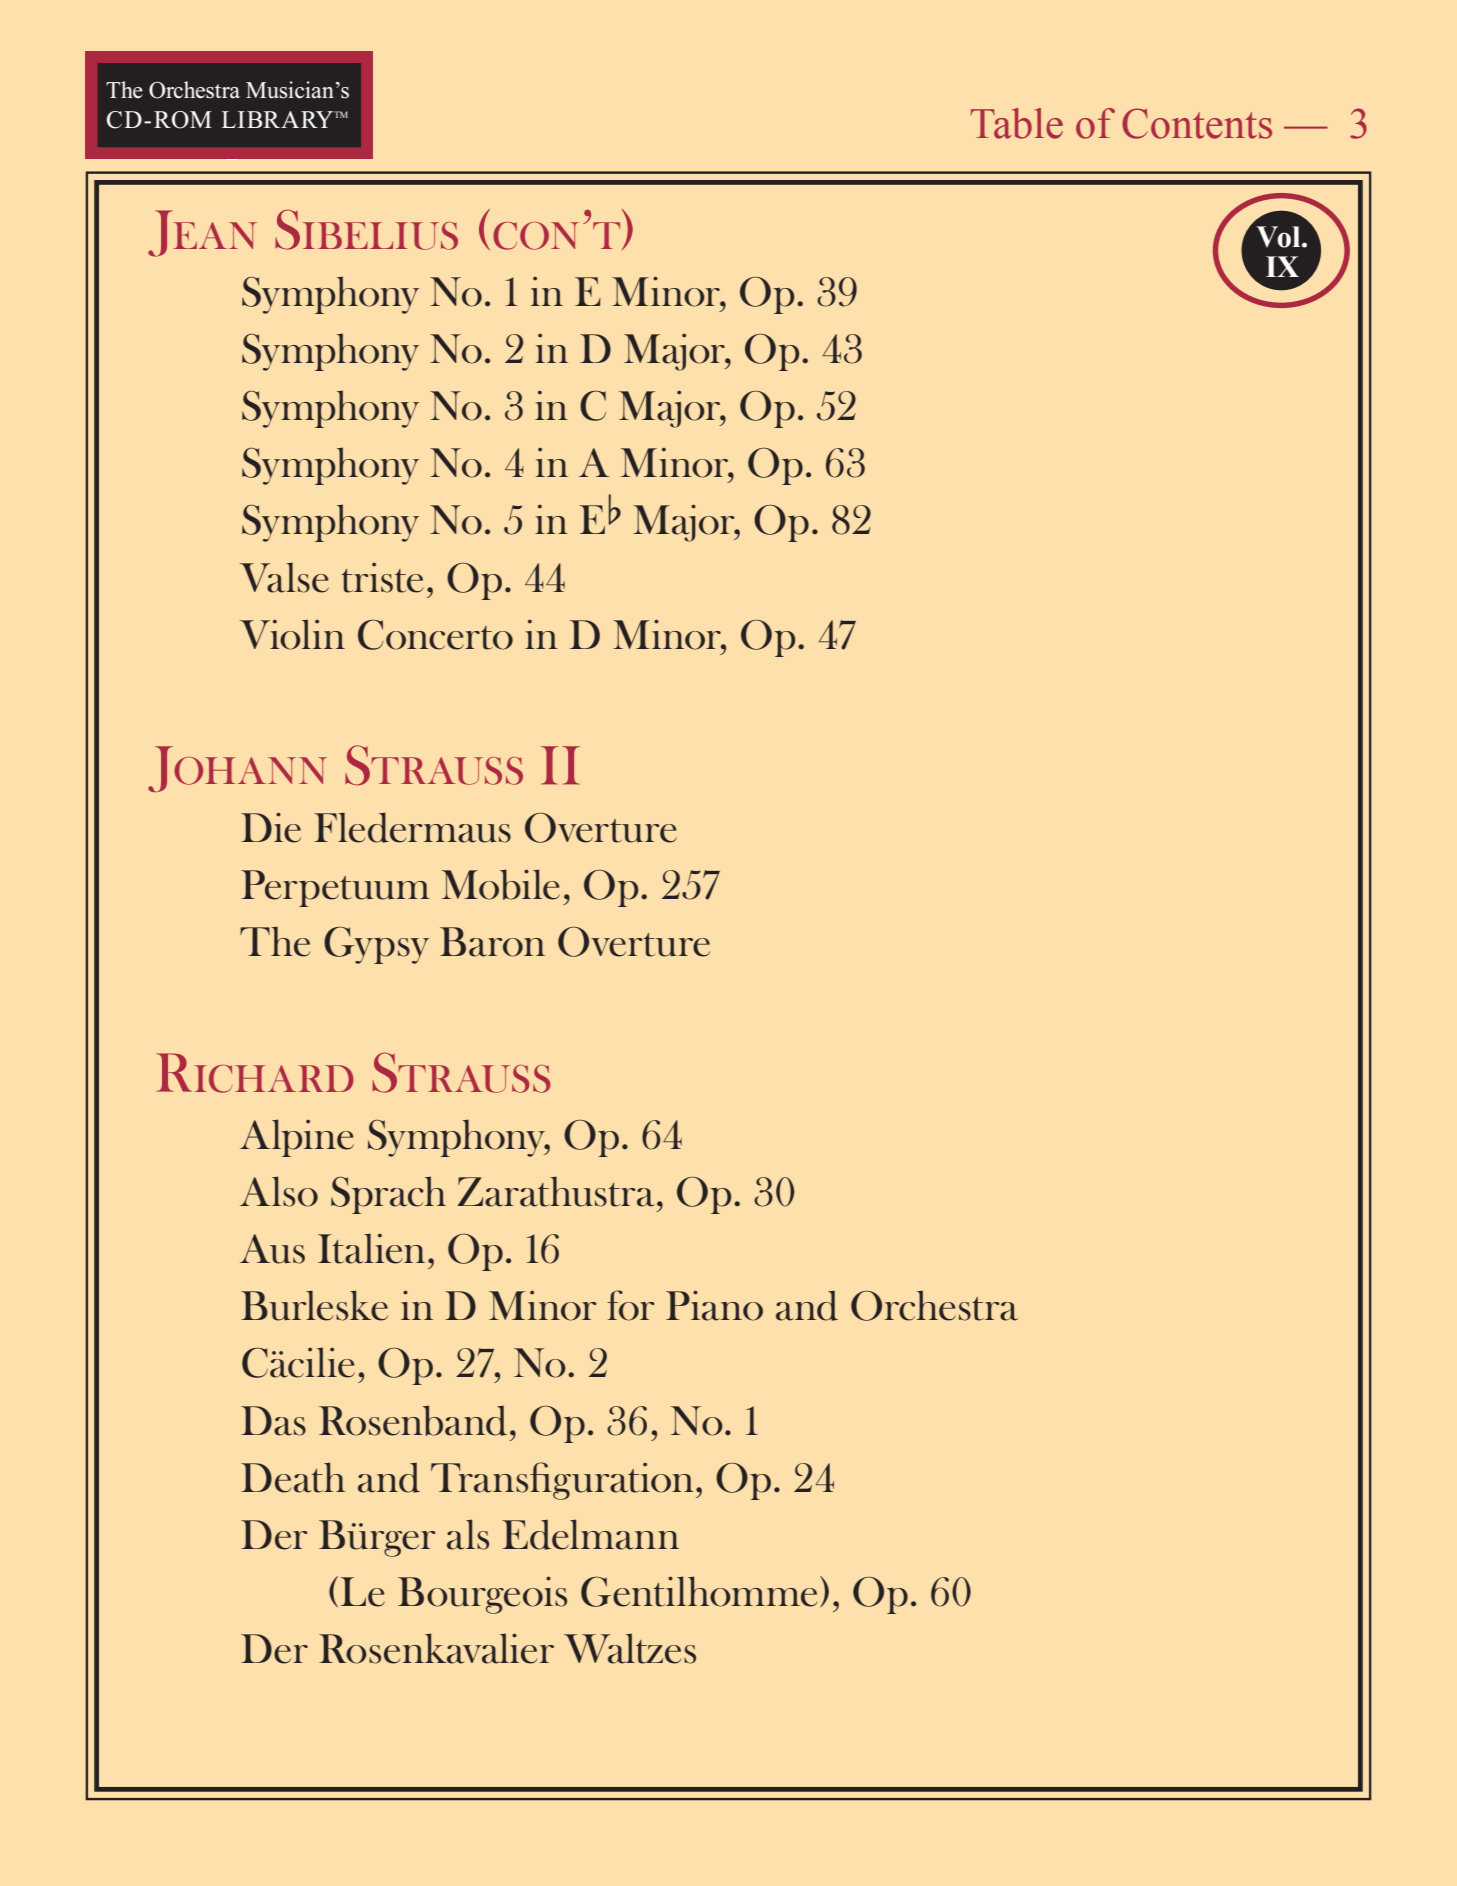 This screenshot has width=1457, height=1886. Describe the element at coordinates (482, 1595) in the screenshot. I see `Bourgeois` at that location.
